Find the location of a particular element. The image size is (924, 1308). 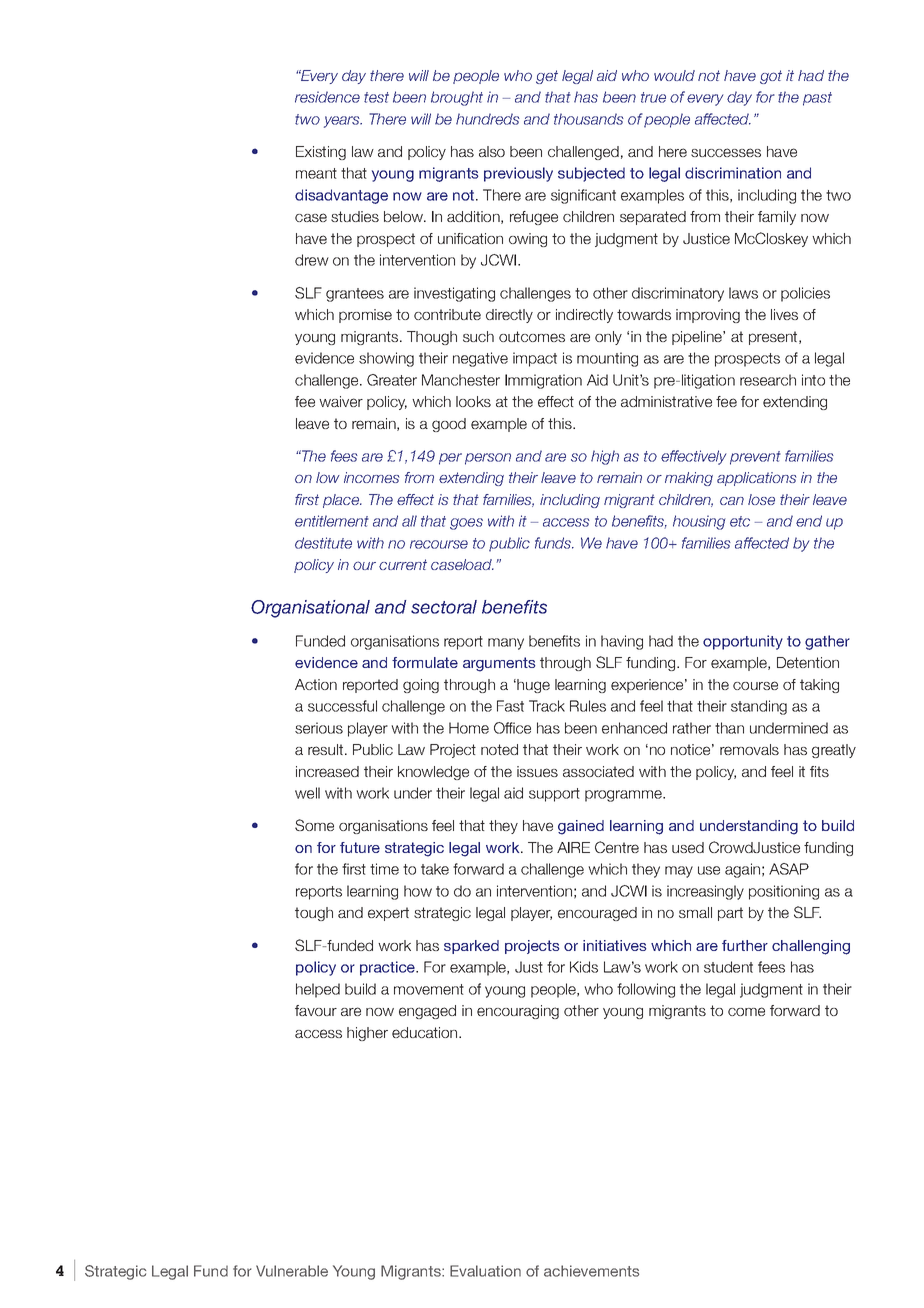

got is located at coordinates (771, 77).
